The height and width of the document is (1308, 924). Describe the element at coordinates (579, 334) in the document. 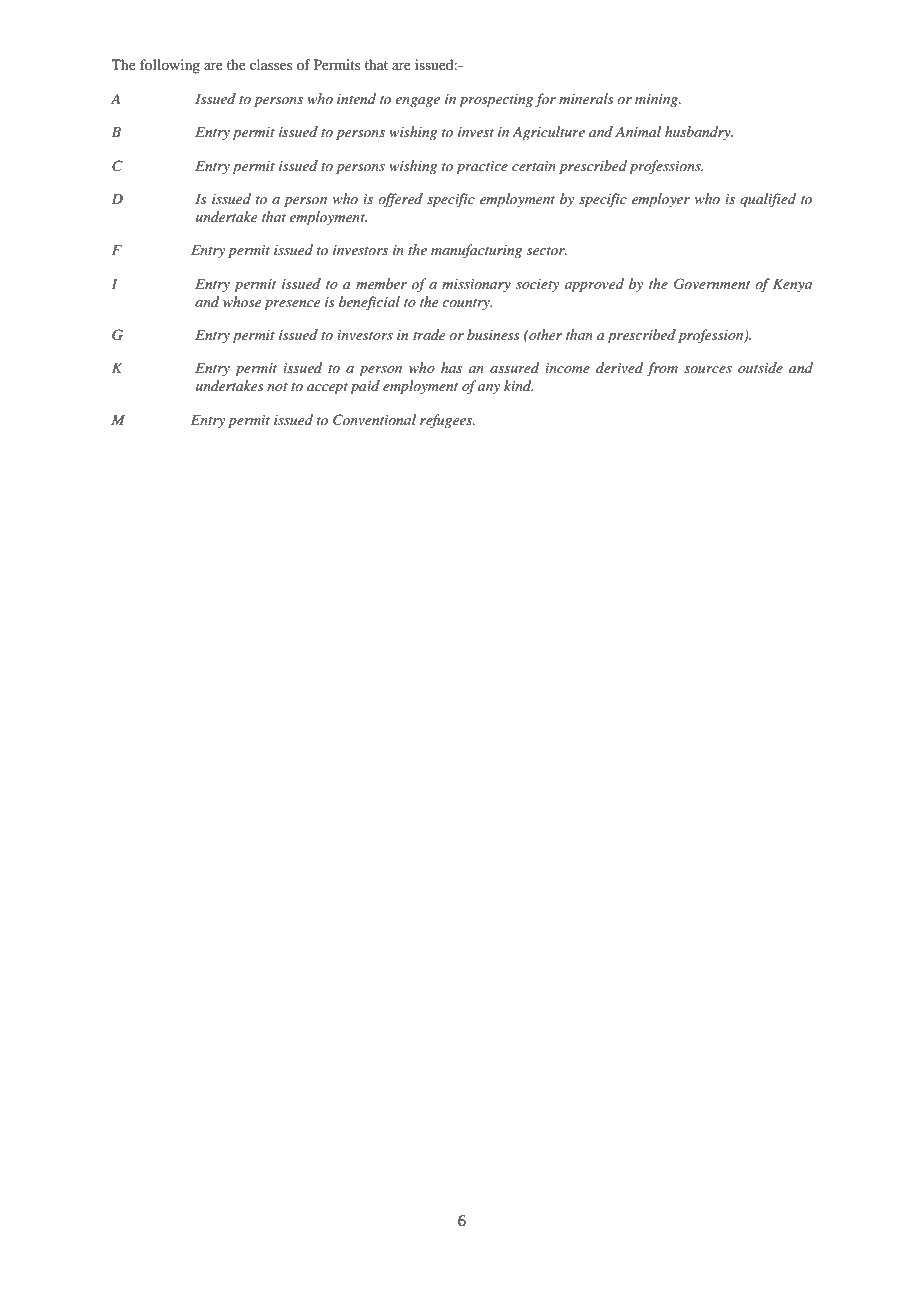

I see `than` at that location.
